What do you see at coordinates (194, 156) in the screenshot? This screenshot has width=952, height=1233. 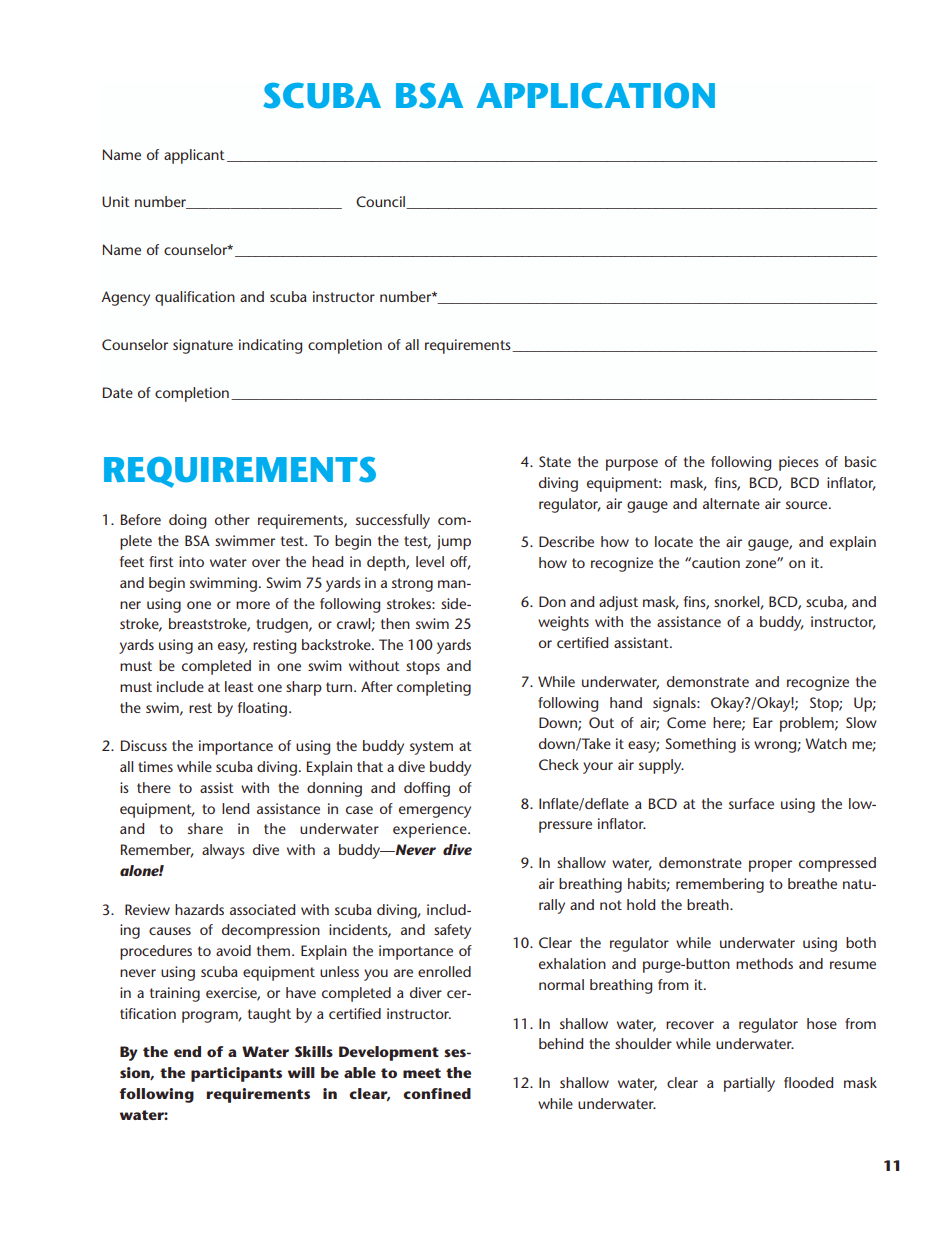 I see `applicant` at bounding box center [194, 156].
